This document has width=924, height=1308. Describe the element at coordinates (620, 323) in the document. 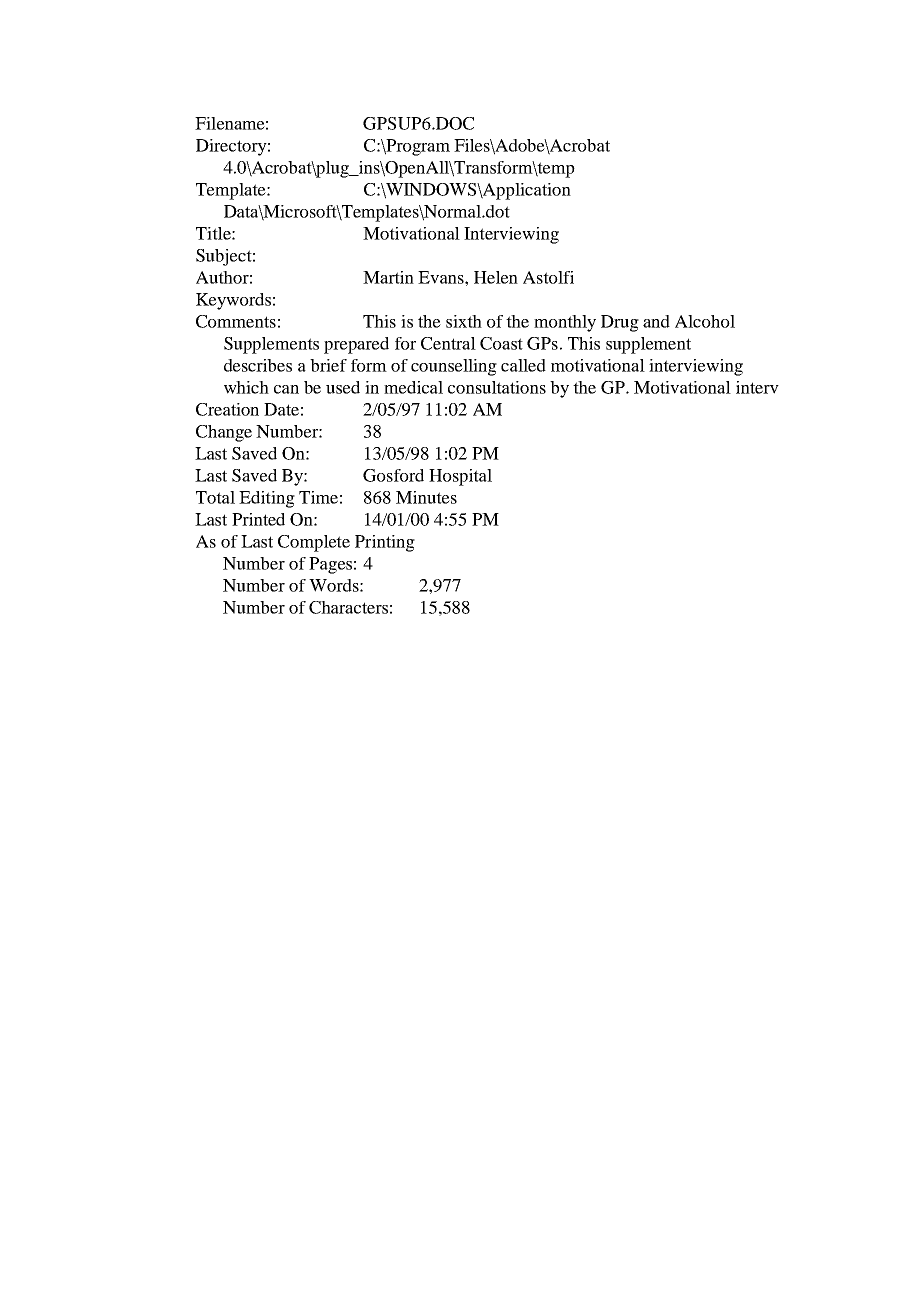

I see `Drug` at that location.
